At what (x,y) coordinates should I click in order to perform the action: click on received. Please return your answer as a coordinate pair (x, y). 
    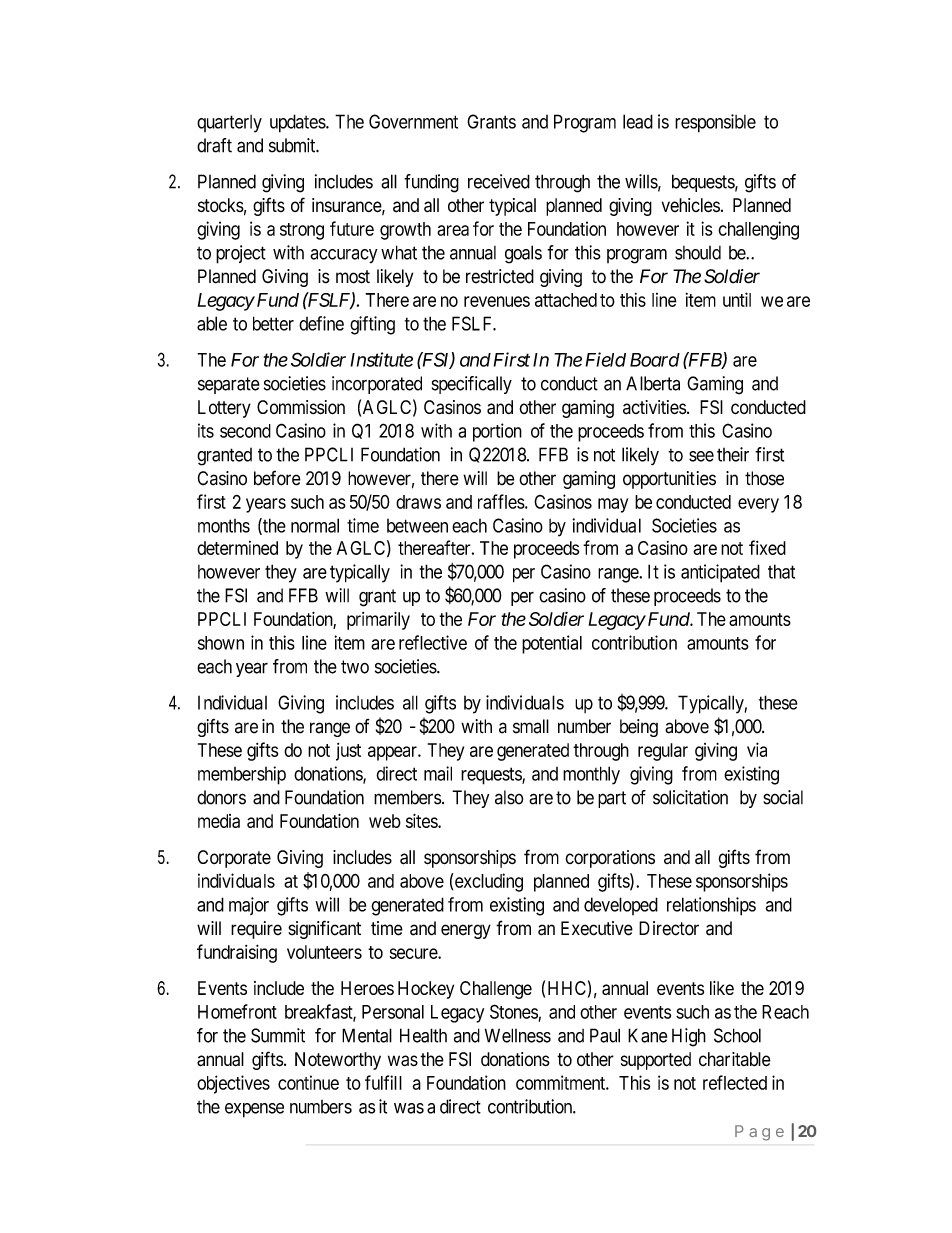
    Looking at the image, I should click on (499, 181).
